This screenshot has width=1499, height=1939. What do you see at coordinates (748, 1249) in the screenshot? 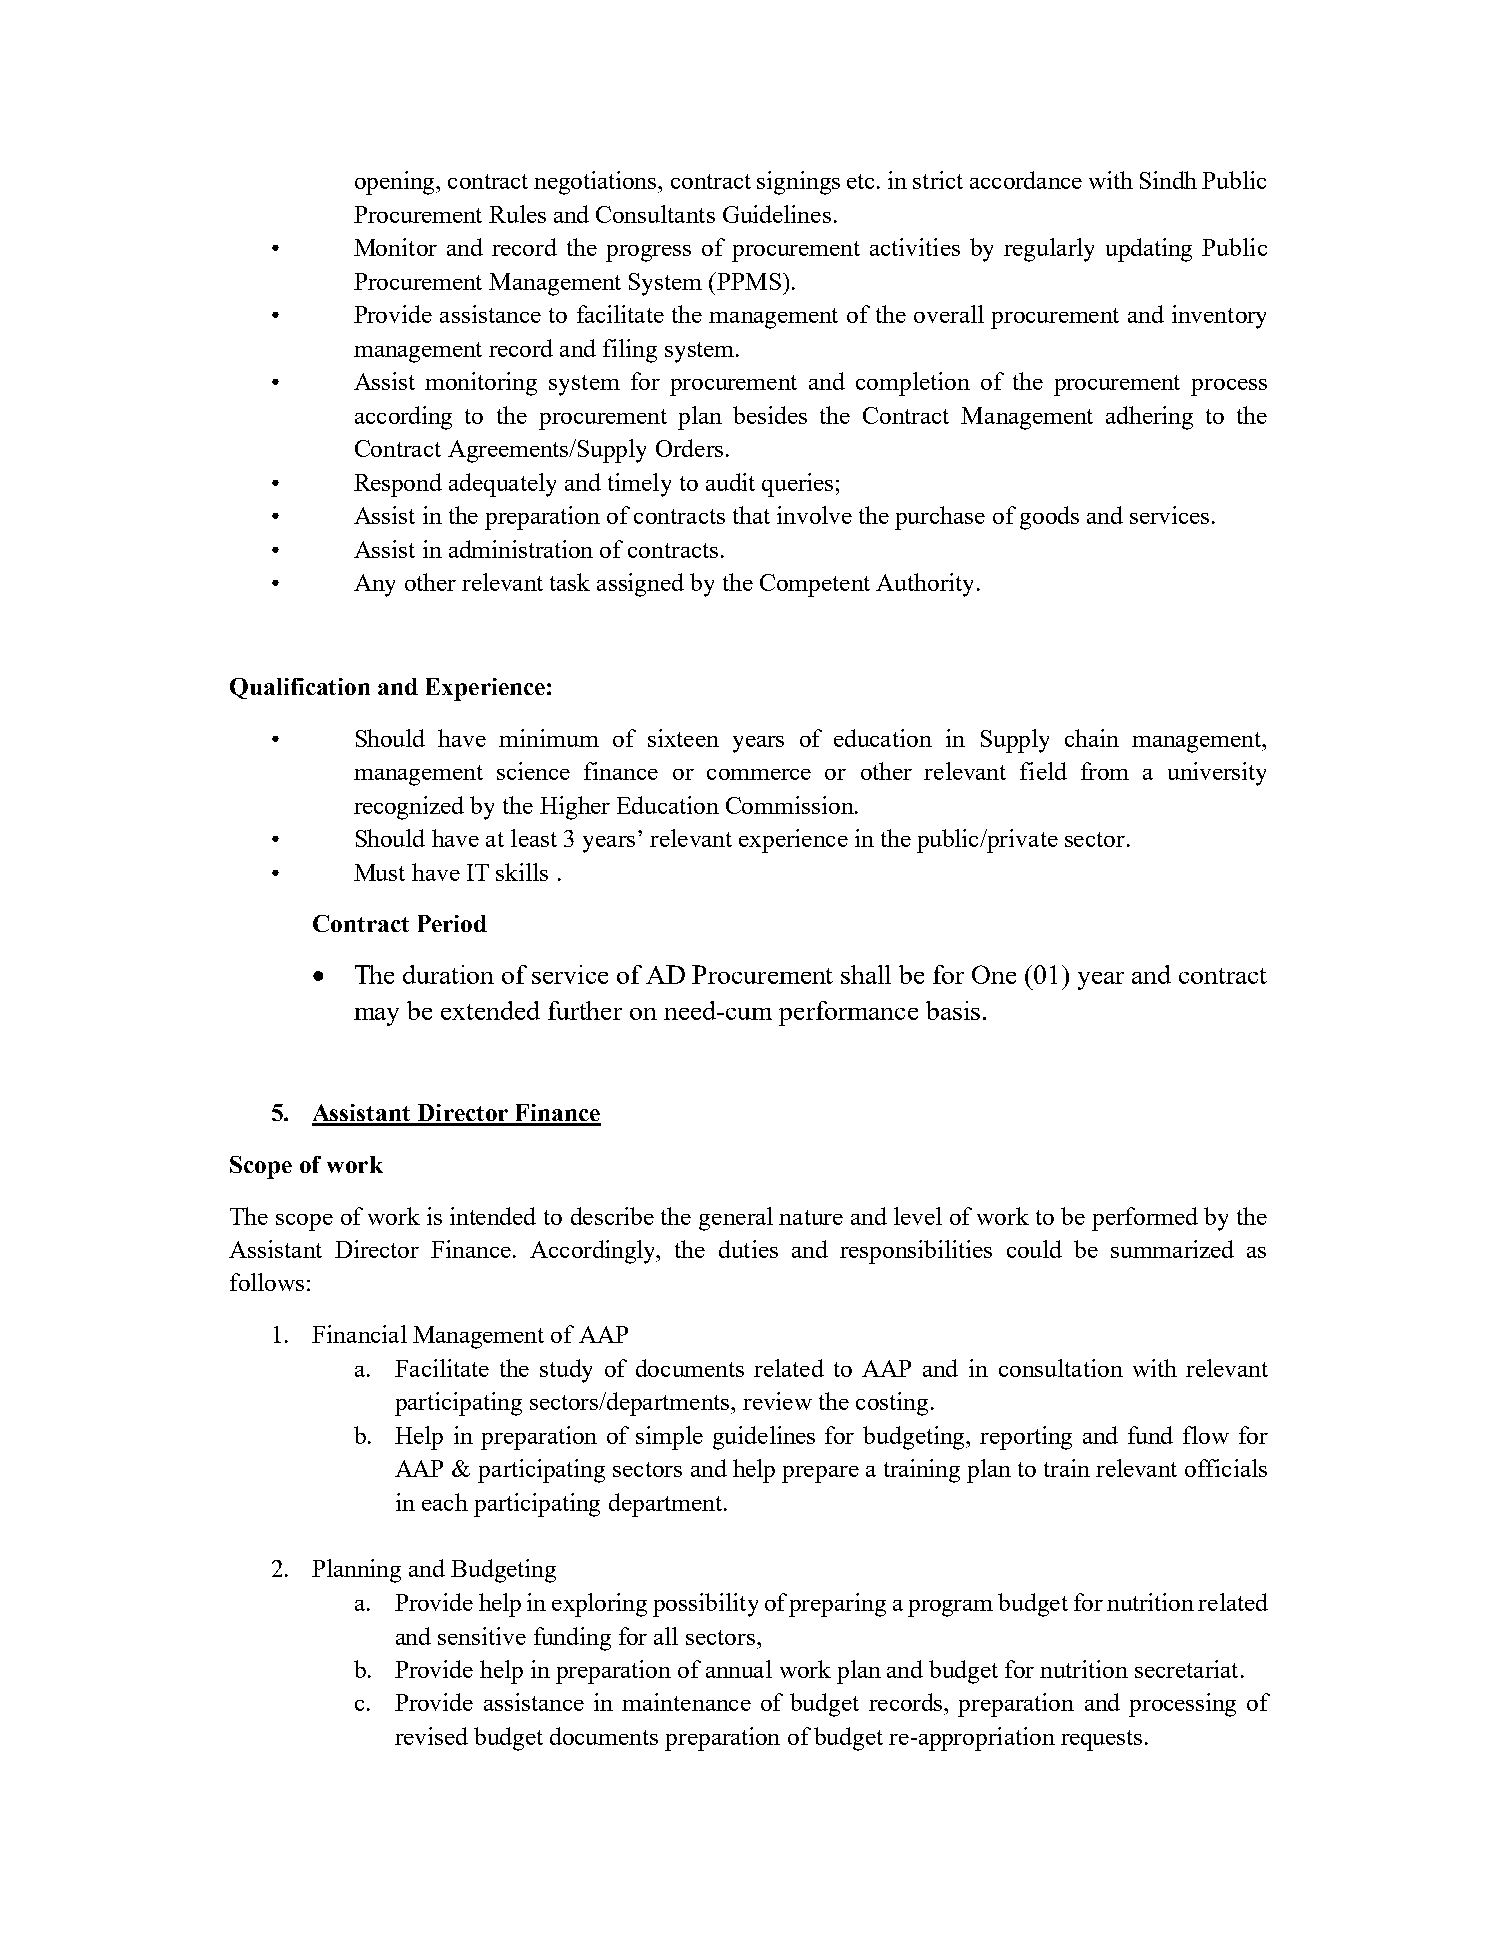
I see `duties` at bounding box center [748, 1249].
